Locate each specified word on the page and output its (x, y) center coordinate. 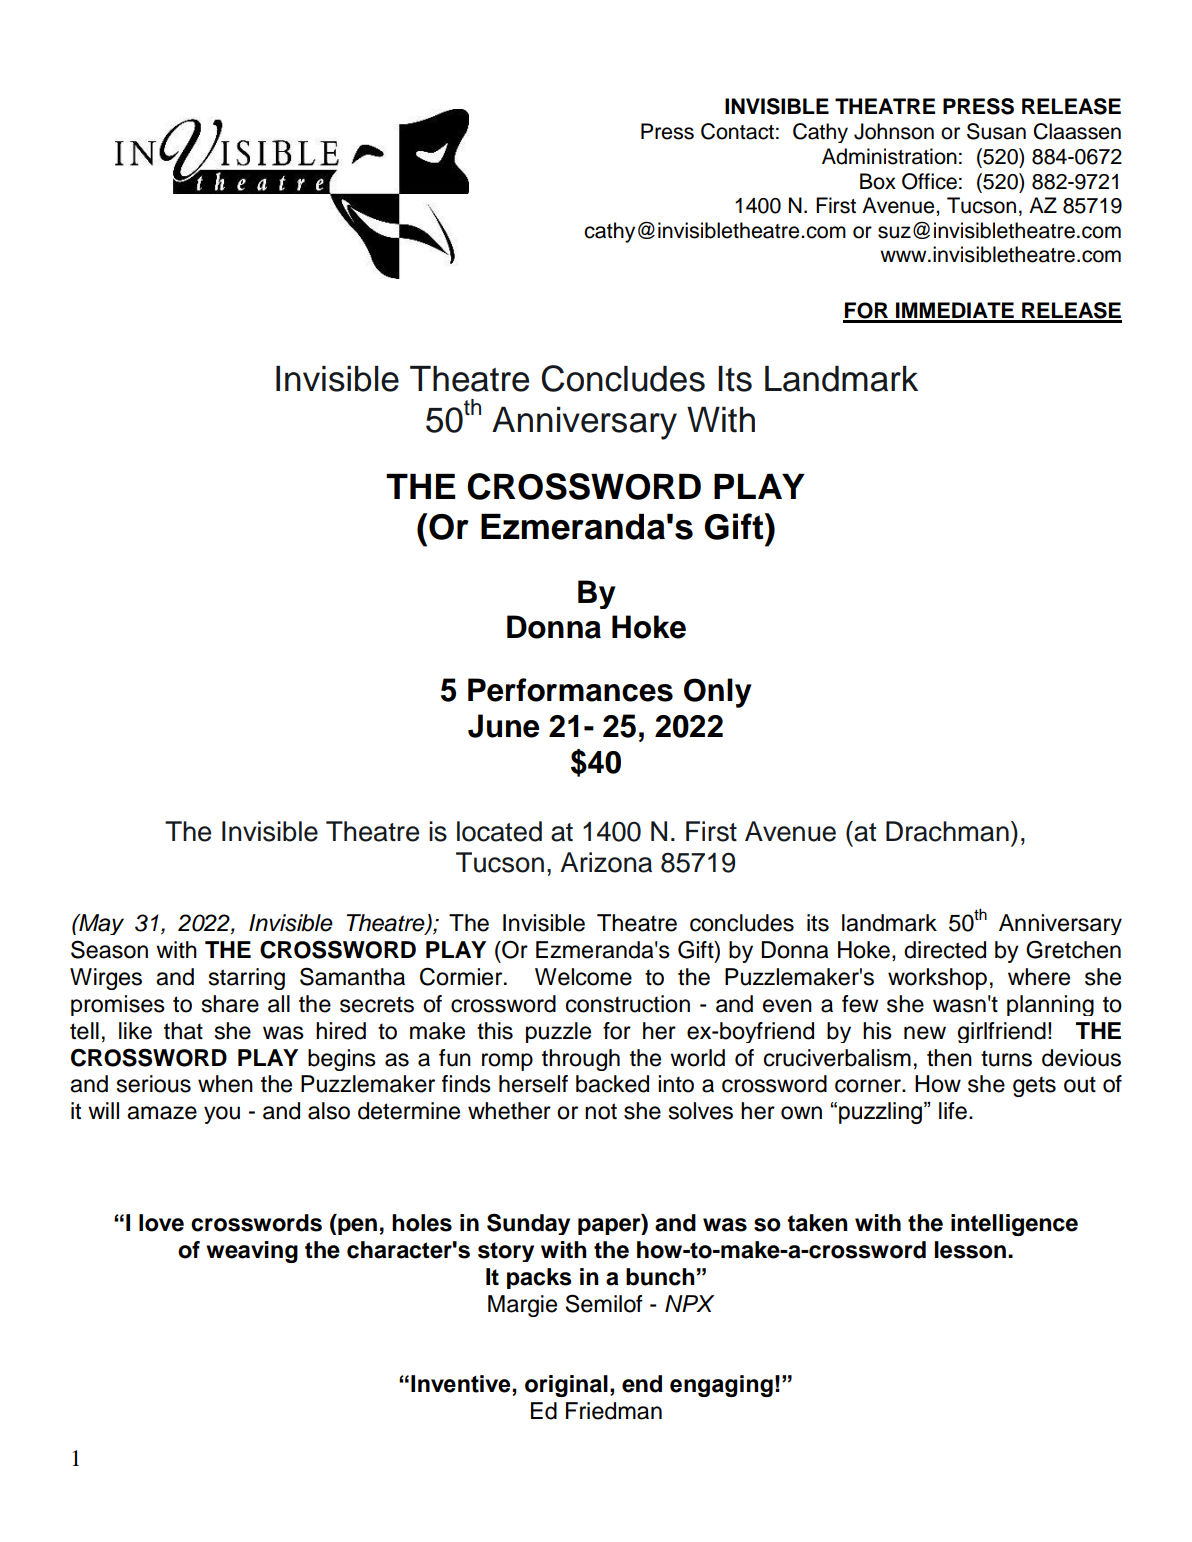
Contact (737, 131)
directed (945, 950)
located (499, 831)
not (601, 1111)
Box (878, 181)
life (953, 1111)
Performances (570, 690)
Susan (996, 131)
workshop (937, 979)
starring (247, 979)
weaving (252, 1252)
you (222, 1115)
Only (718, 693)
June (503, 726)
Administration (889, 156)
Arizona (606, 862)
